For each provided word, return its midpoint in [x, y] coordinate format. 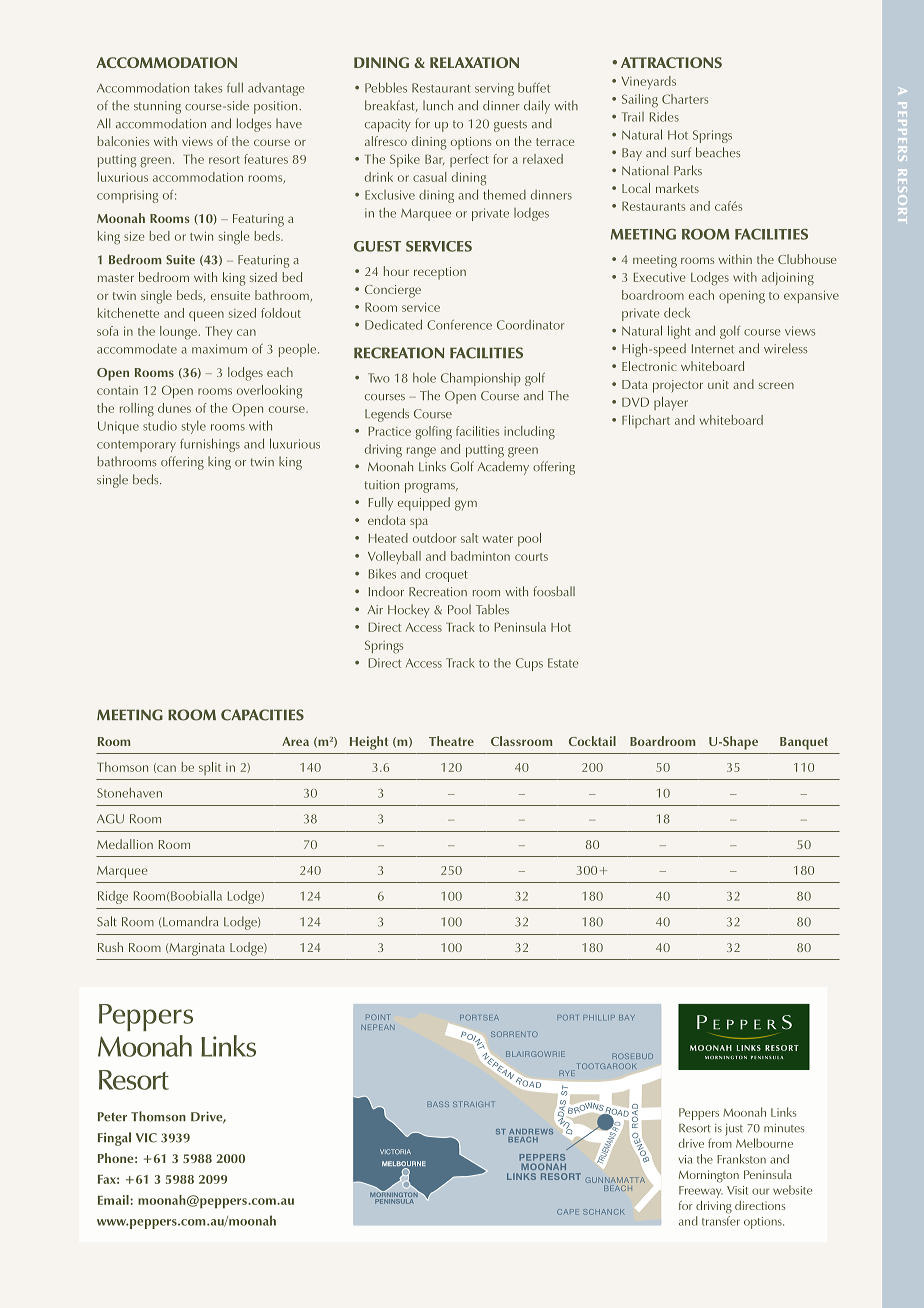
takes [208, 88]
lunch [438, 105]
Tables [492, 609]
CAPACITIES [262, 715]
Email [114, 1200]
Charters [685, 99]
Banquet [804, 743]
